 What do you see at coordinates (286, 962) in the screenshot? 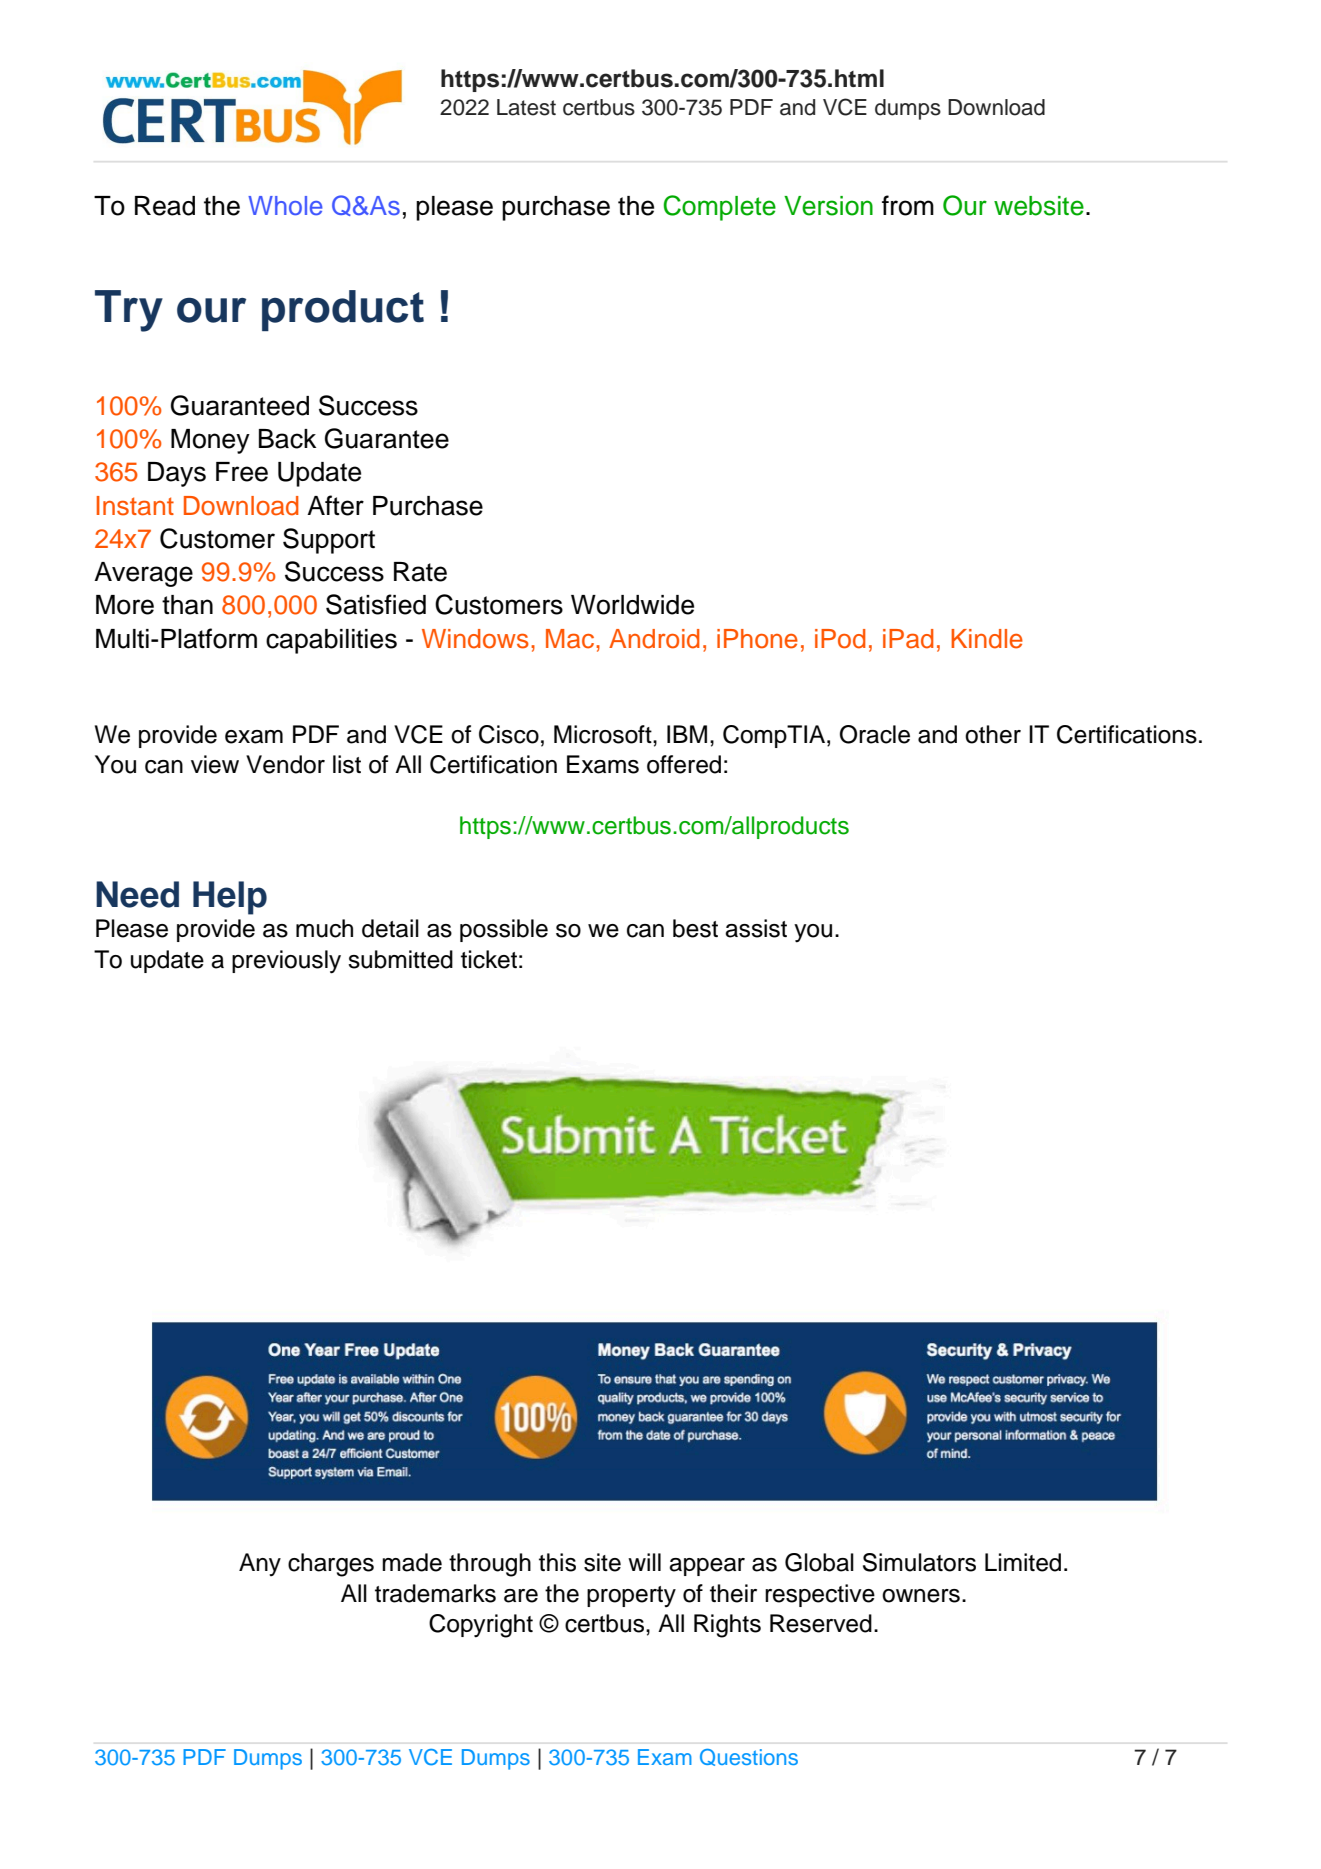
I see `previously` at bounding box center [286, 962].
